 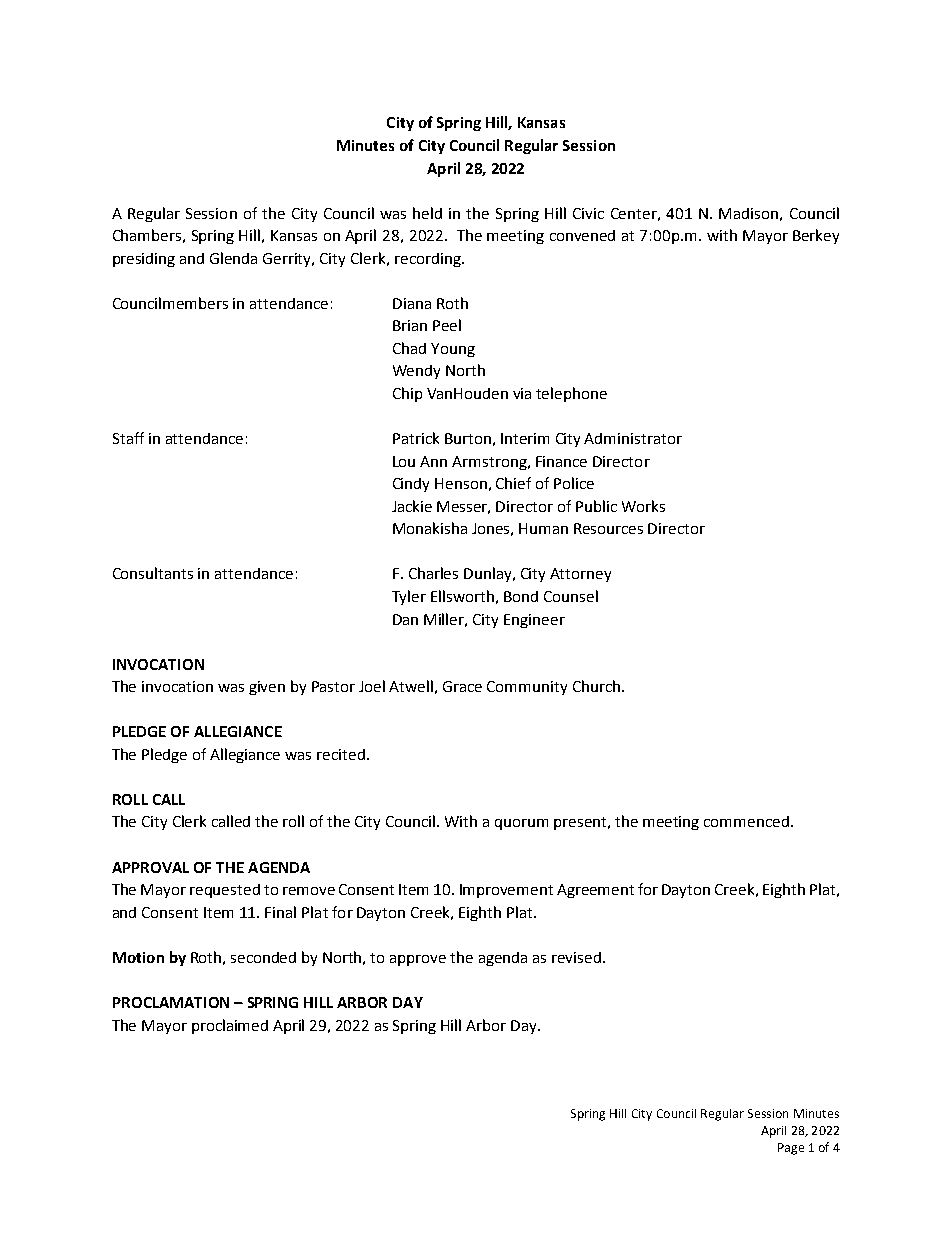 I want to click on proclaimed, so click(x=230, y=1026).
